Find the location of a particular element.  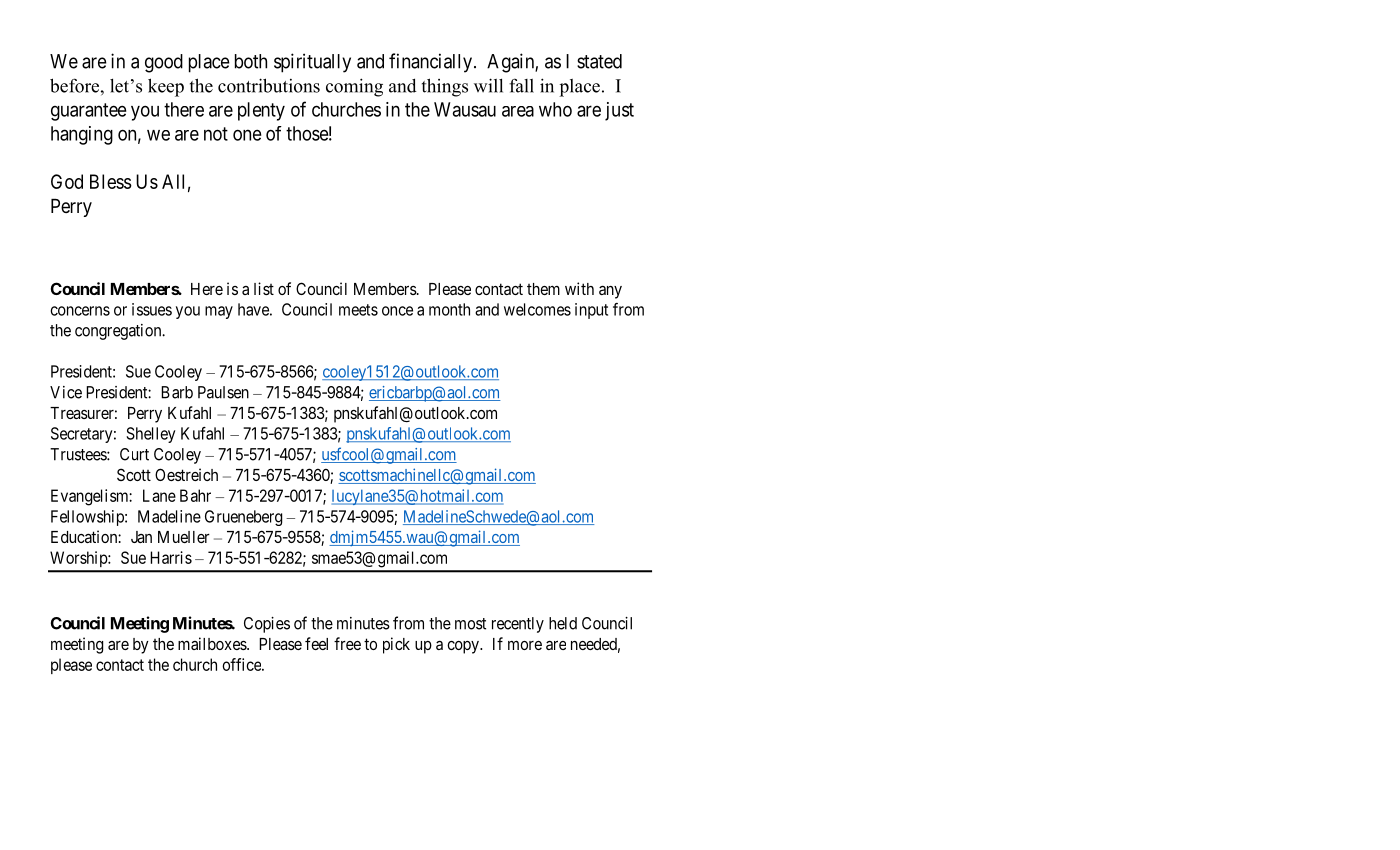

free is located at coordinates (347, 643).
